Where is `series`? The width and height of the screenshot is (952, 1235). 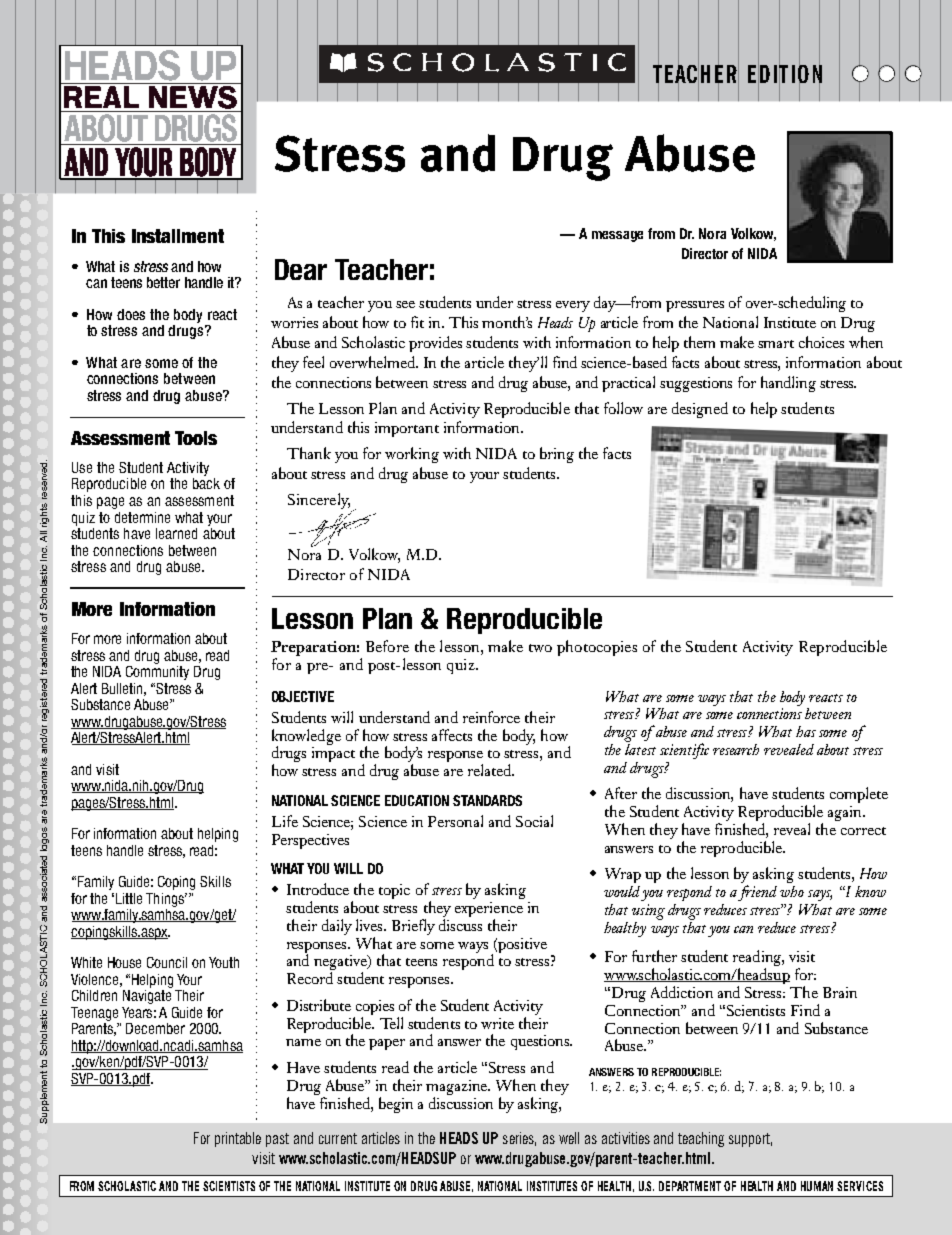 series is located at coordinates (519, 1139).
